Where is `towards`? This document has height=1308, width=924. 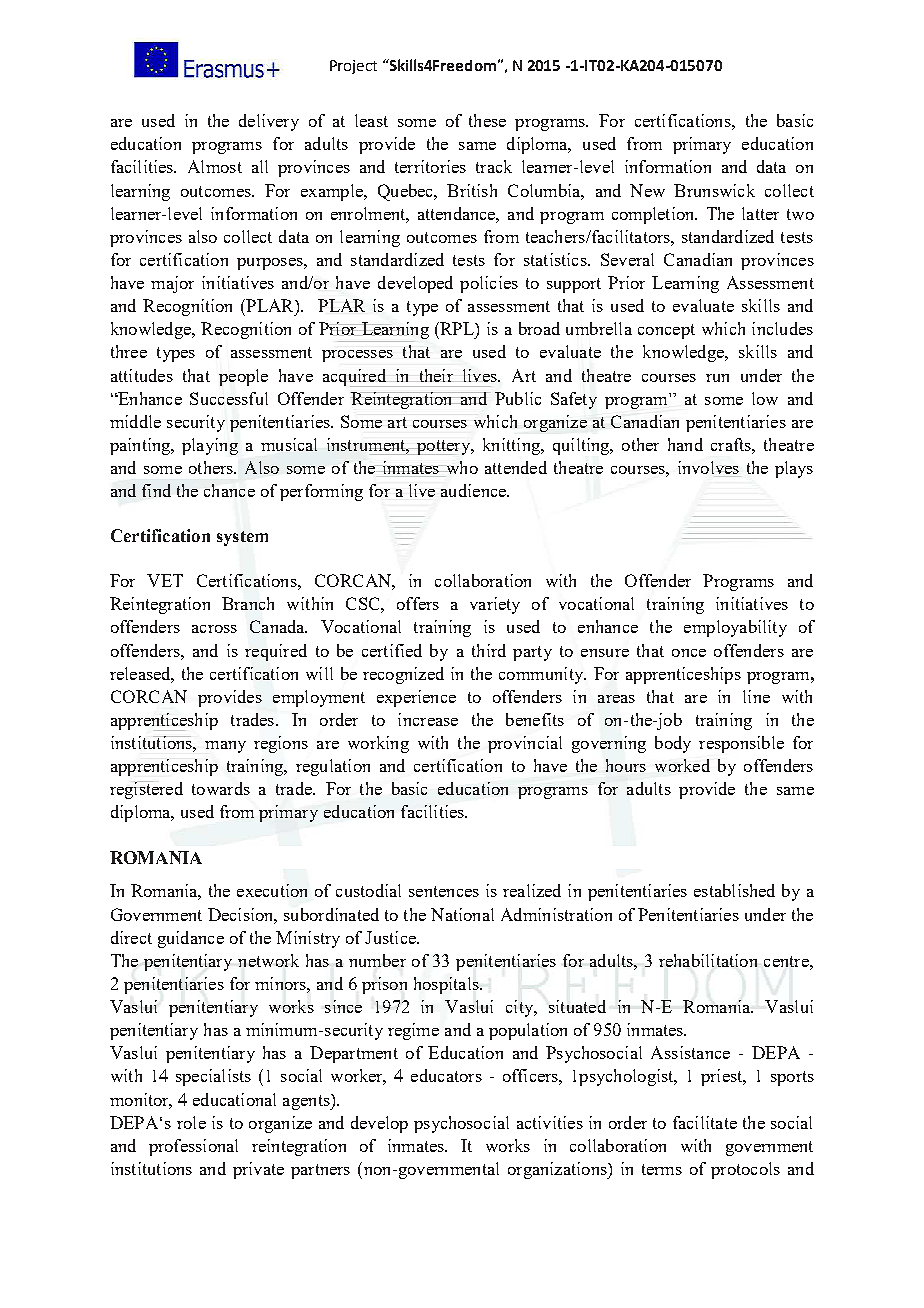 towards is located at coordinates (221, 788).
